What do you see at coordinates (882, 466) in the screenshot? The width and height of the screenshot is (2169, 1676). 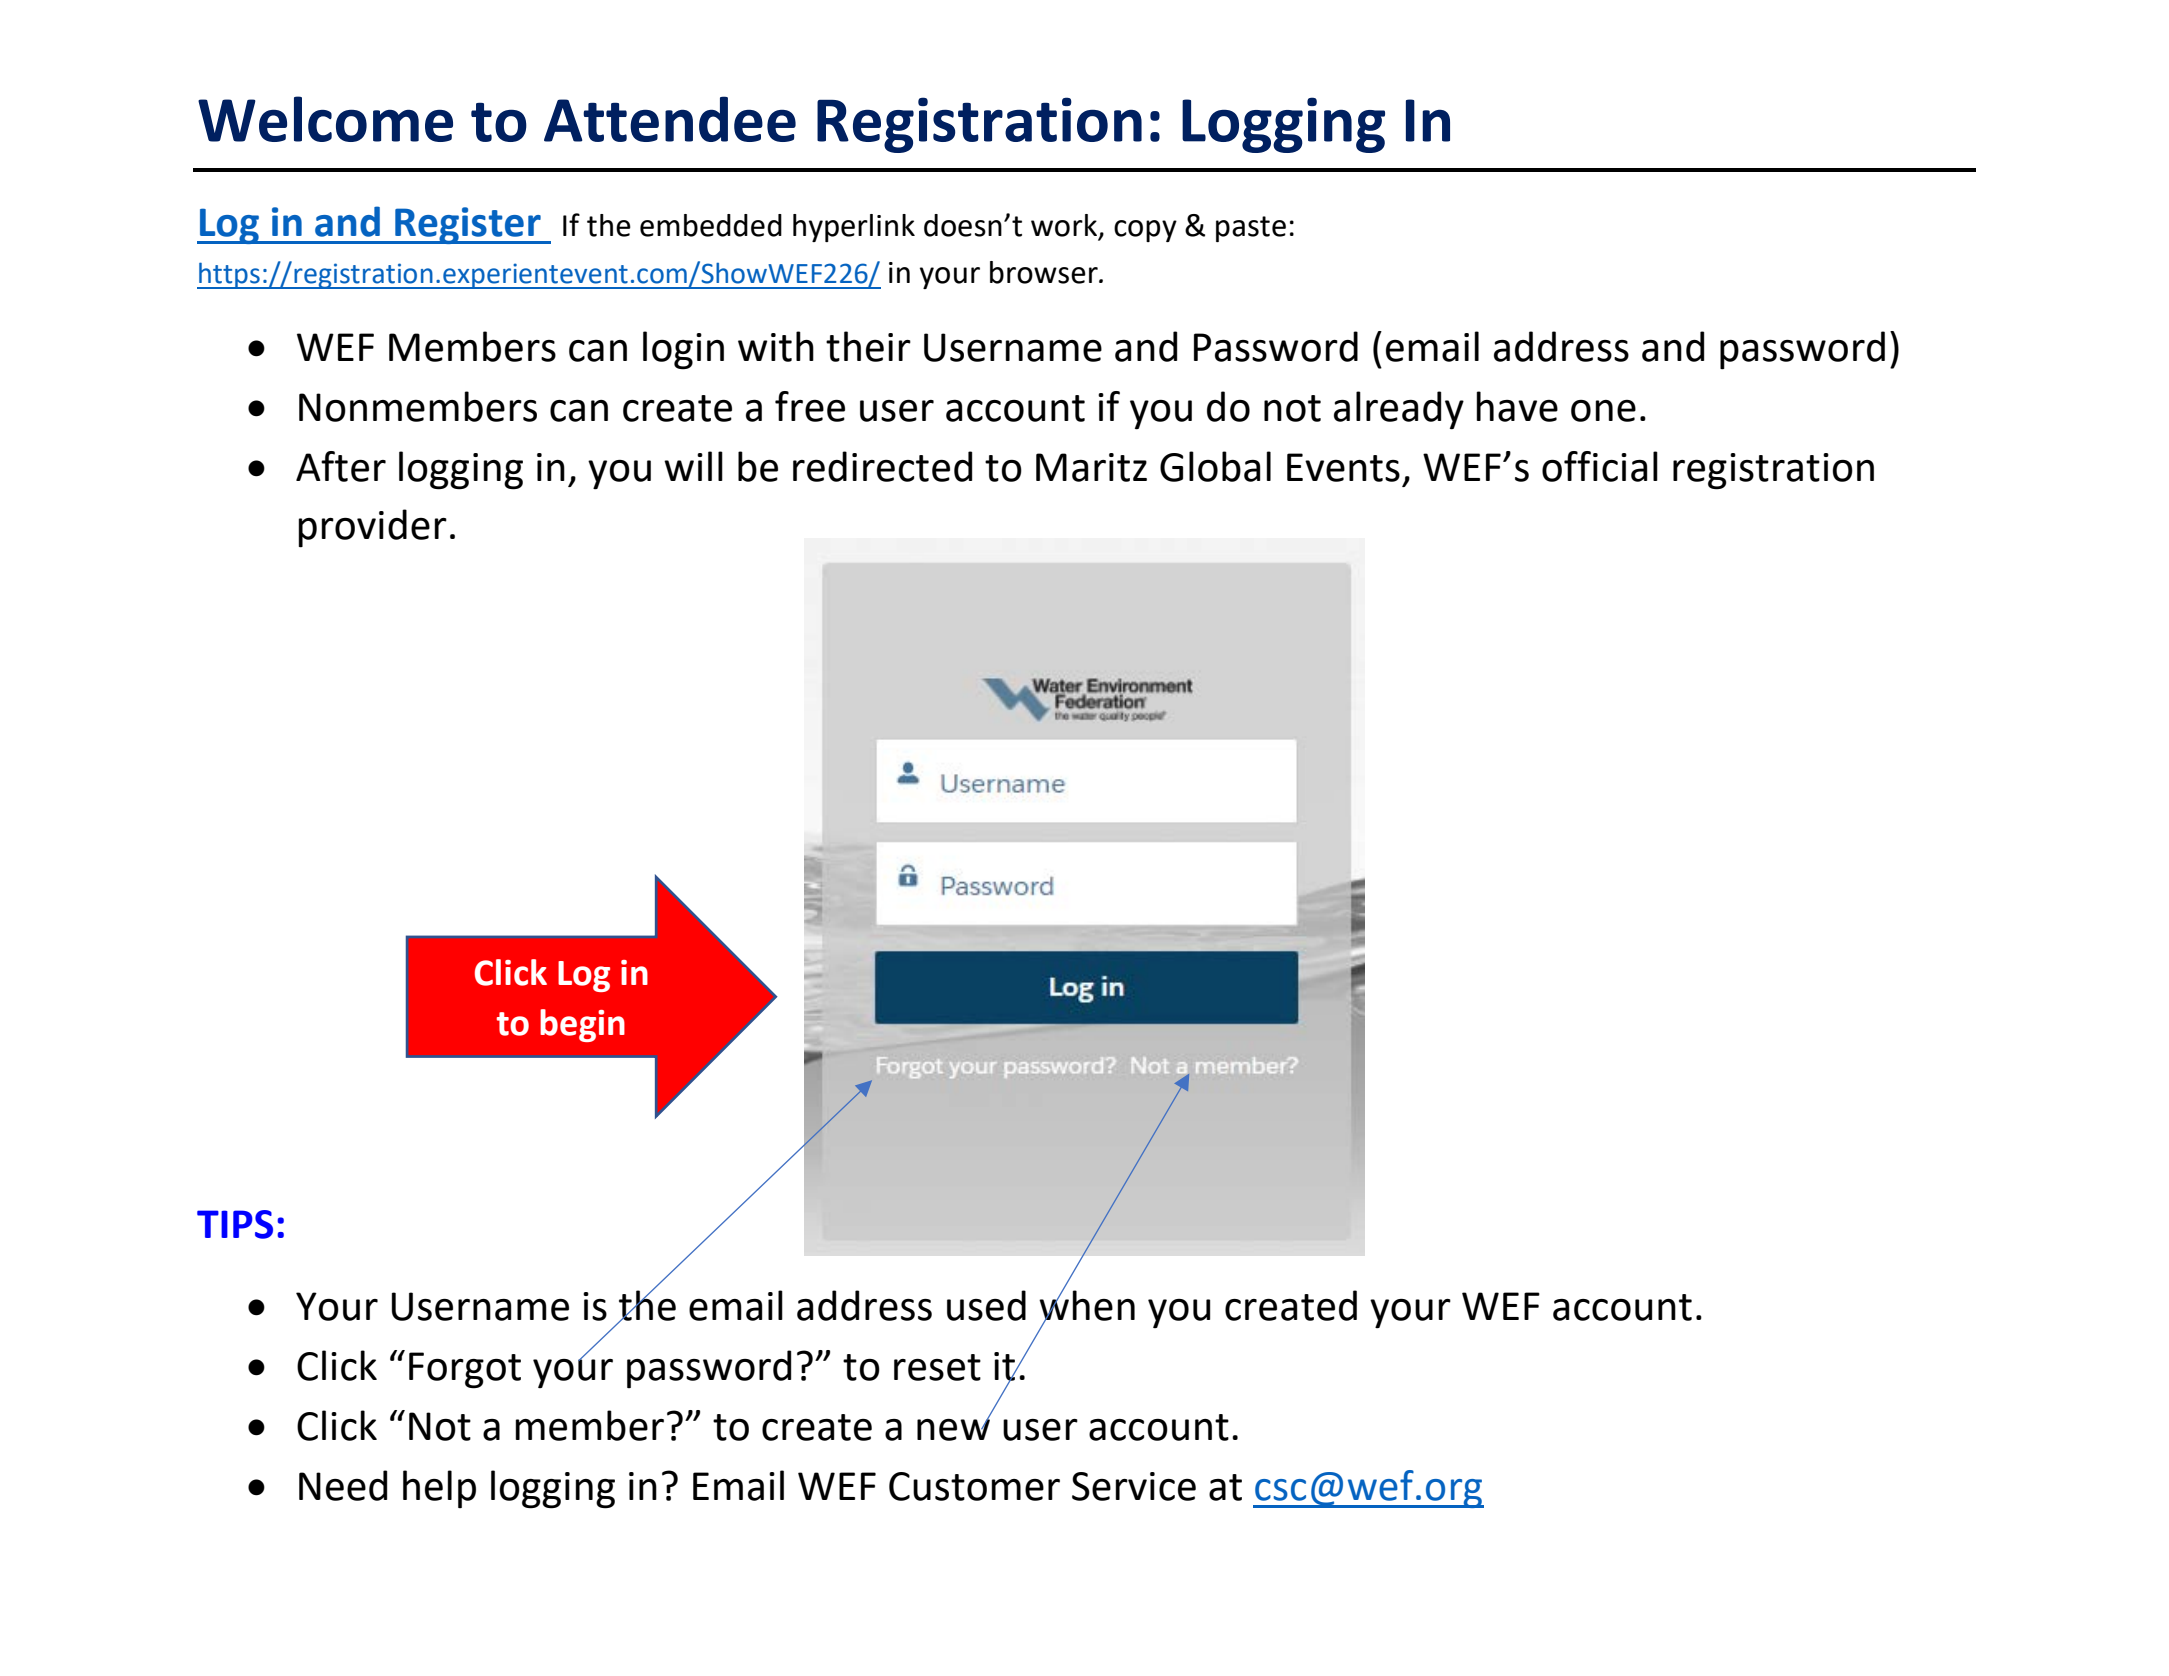 I see `redirected` at bounding box center [882, 466].
